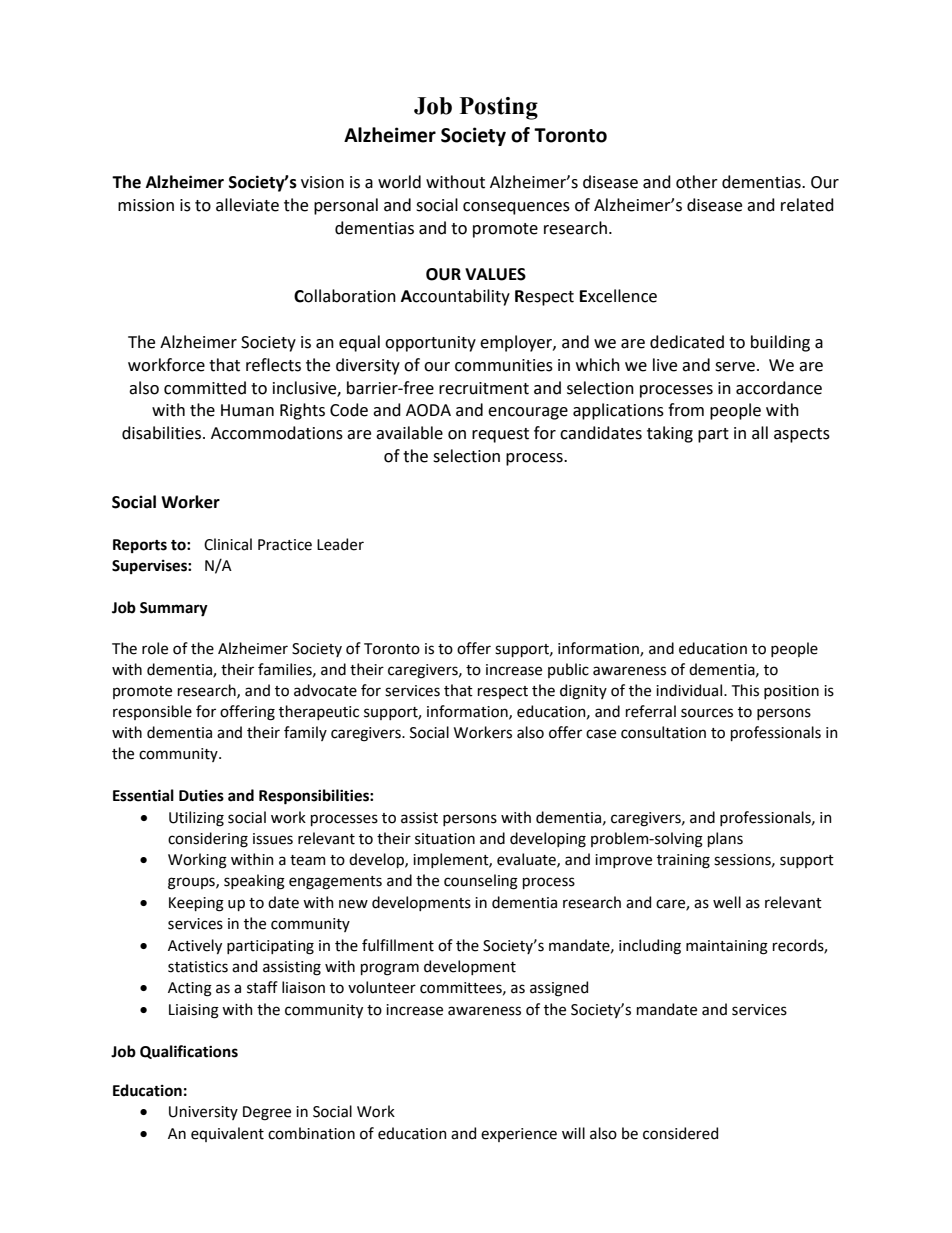  Describe the element at coordinates (519, 1135) in the screenshot. I see `experience` at that location.
